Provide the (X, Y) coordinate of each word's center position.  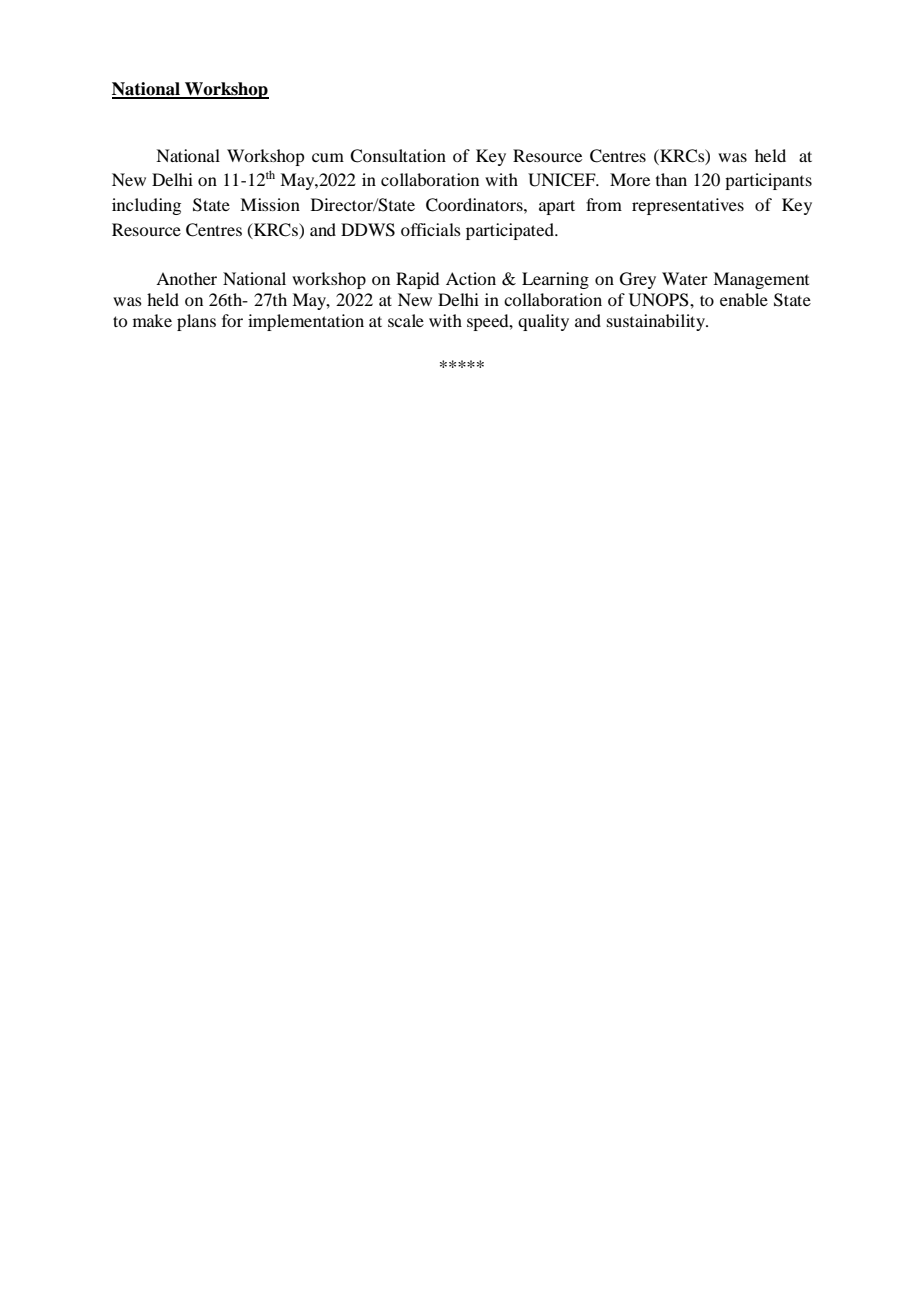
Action (471, 278)
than (671, 179)
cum (328, 157)
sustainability (657, 322)
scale (406, 320)
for (232, 320)
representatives (688, 206)
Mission (270, 204)
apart (557, 207)
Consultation (398, 156)
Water (685, 278)
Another (186, 278)
